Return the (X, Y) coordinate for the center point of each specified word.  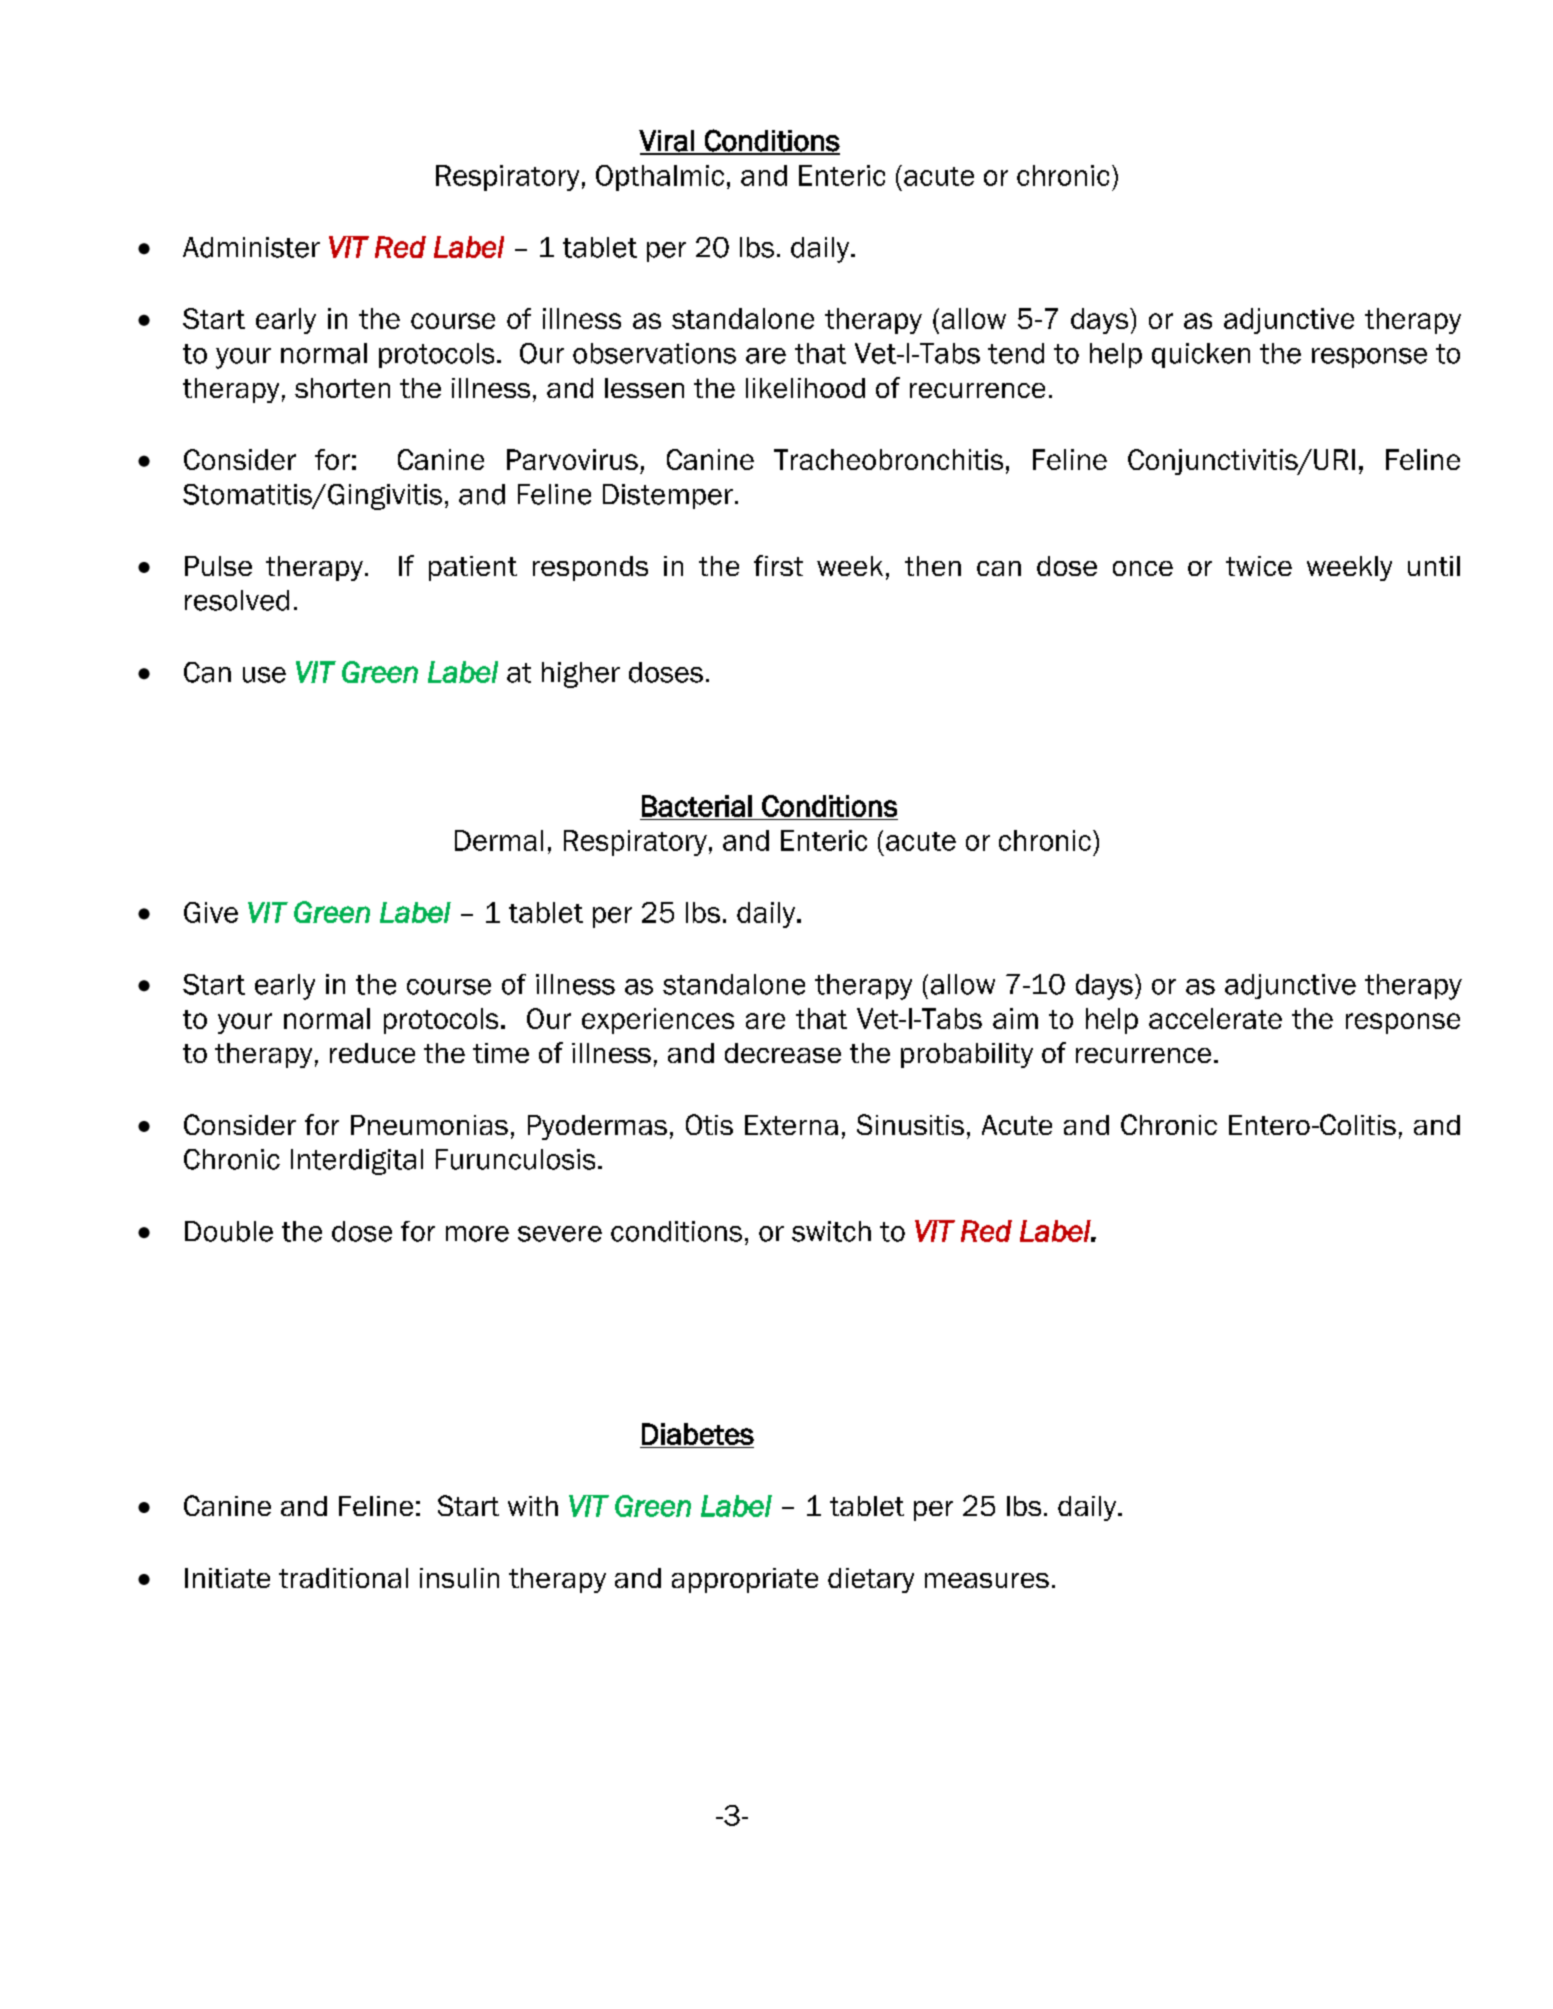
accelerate (1215, 1018)
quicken (1201, 355)
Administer (251, 247)
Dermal (499, 840)
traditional (343, 1578)
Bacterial (697, 806)
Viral (667, 142)
